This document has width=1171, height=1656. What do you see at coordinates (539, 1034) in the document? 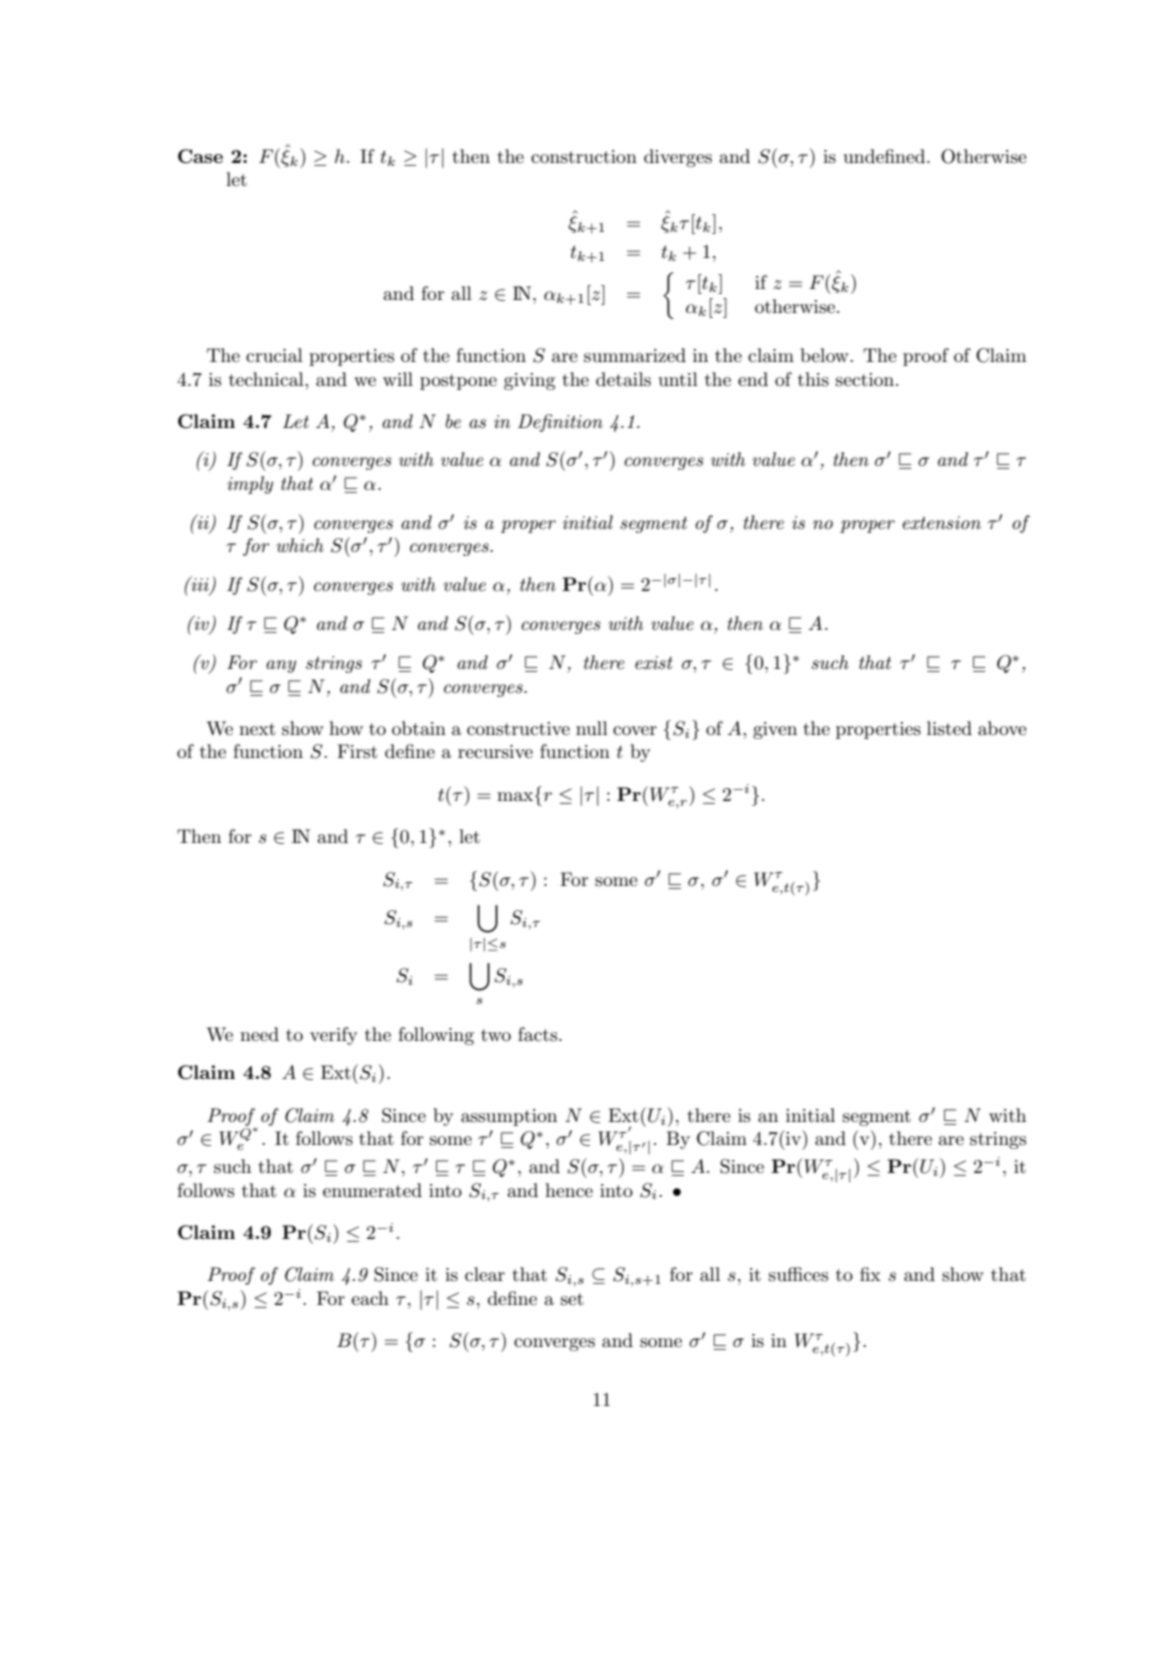
I see `facts` at bounding box center [539, 1034].
